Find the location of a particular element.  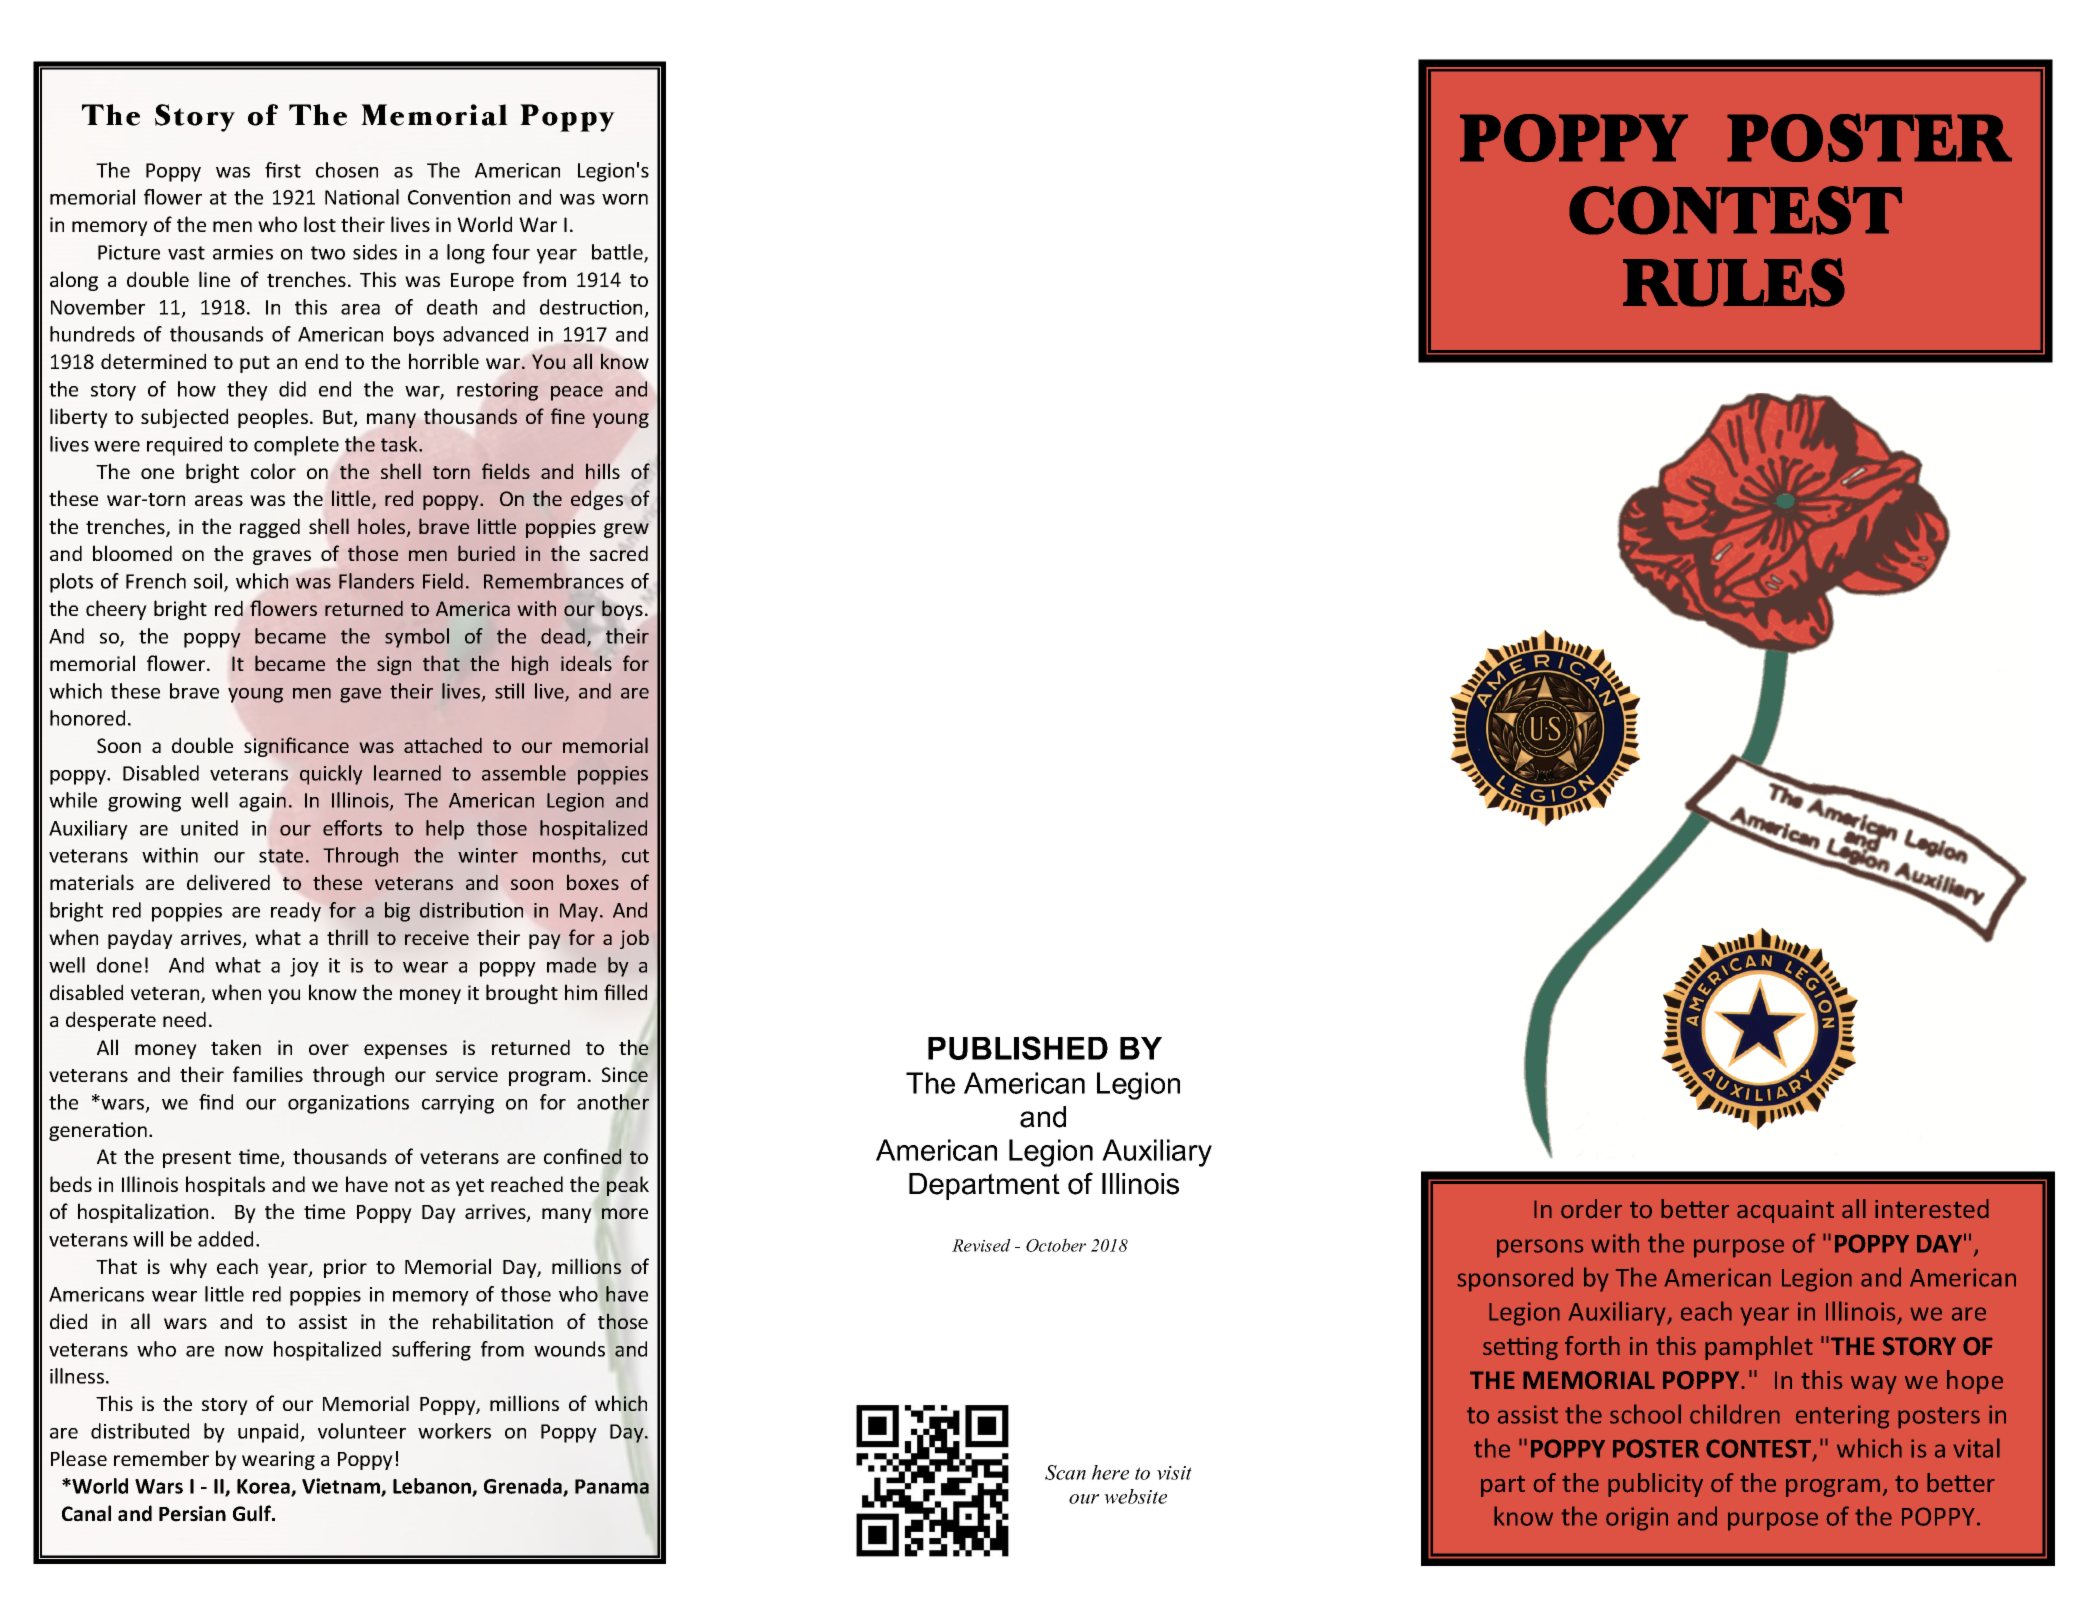

cut is located at coordinates (635, 856).
